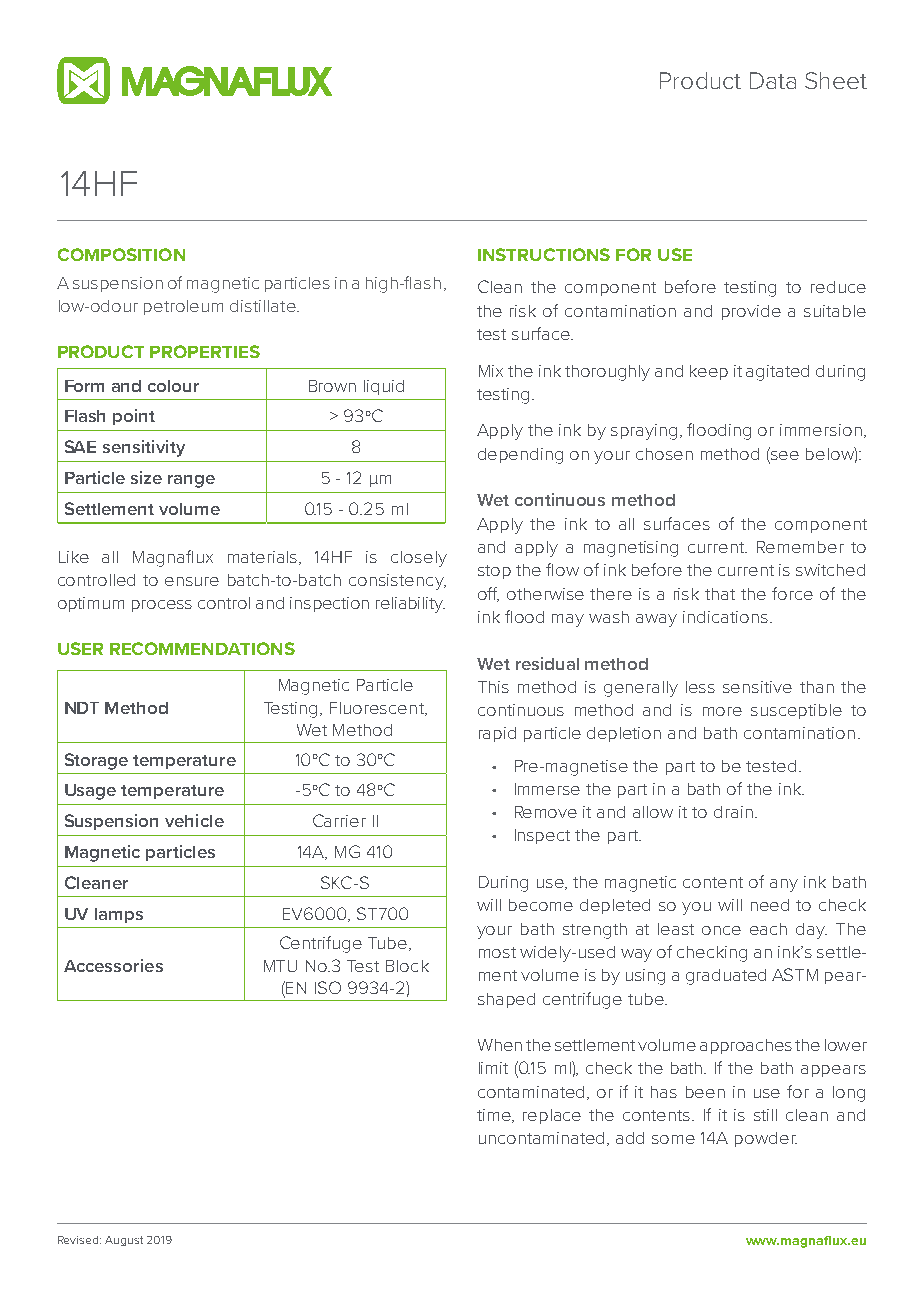 The width and height of the document is (924, 1308). What do you see at coordinates (768, 929) in the document?
I see `each` at bounding box center [768, 929].
